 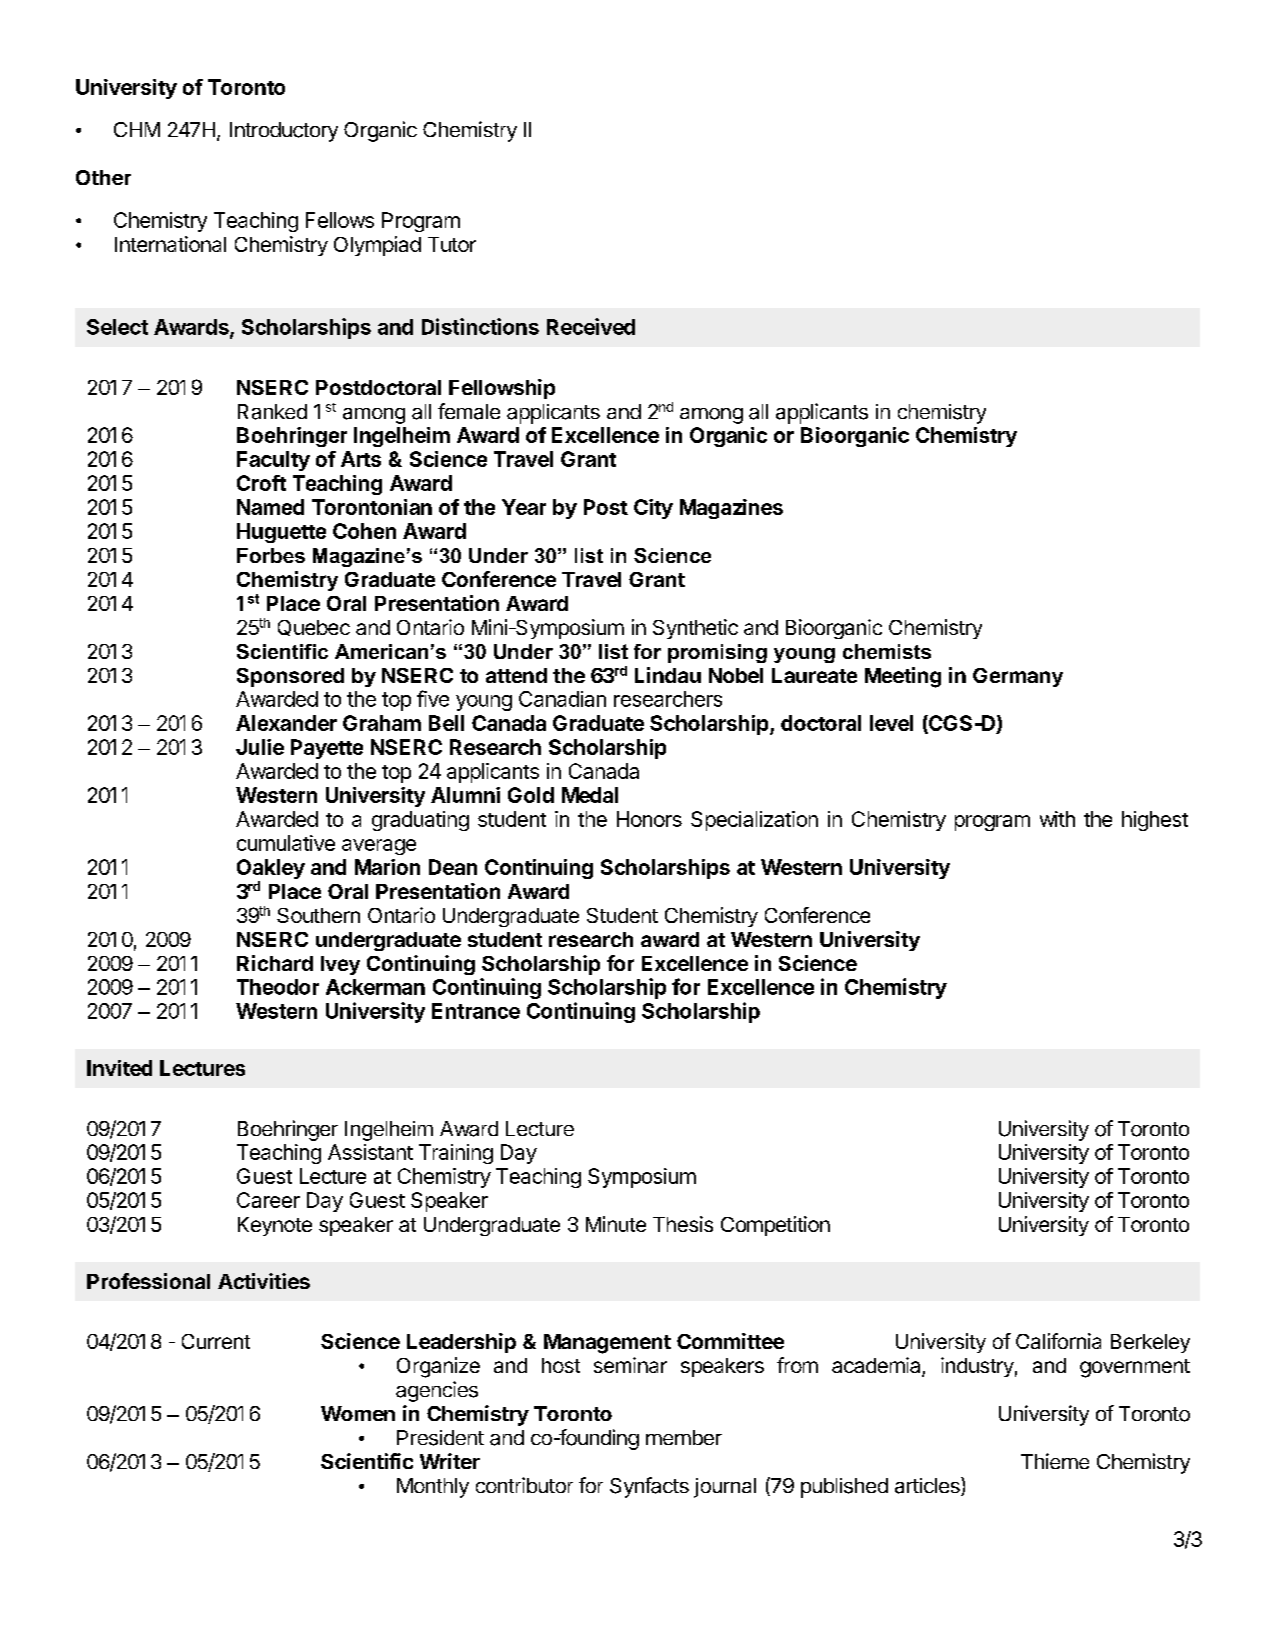 What do you see at coordinates (358, 1413) in the document?
I see `Women` at bounding box center [358, 1413].
